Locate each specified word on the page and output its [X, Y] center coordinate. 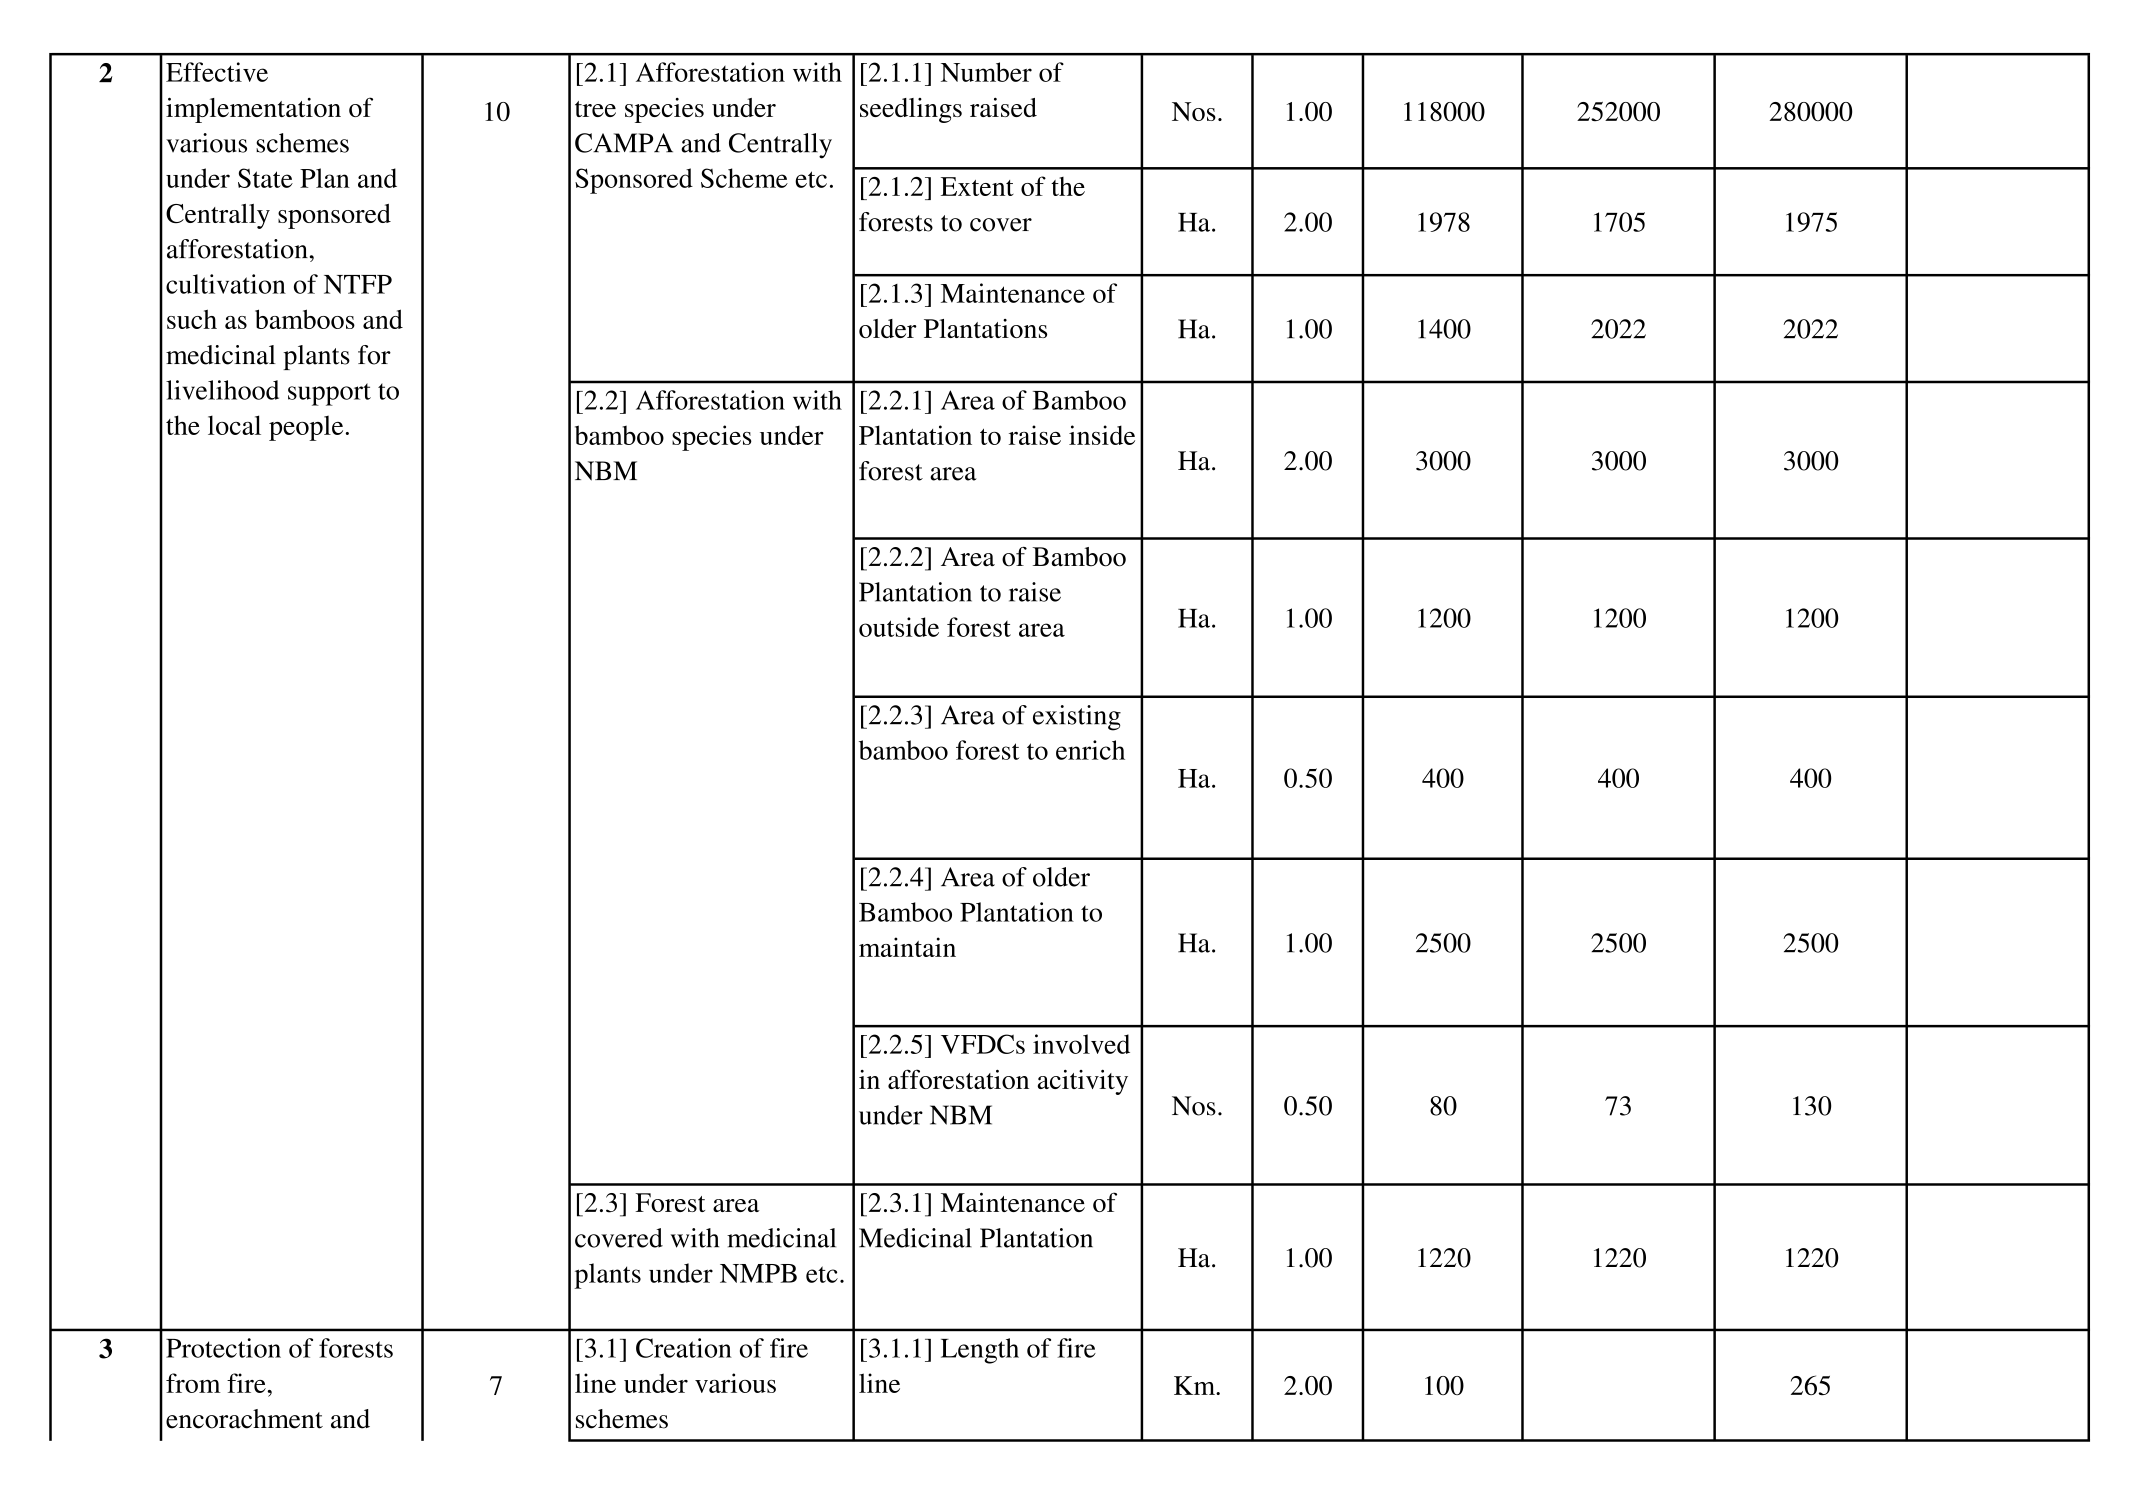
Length [980, 1351]
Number [986, 72]
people [306, 428]
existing [1077, 718]
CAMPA [624, 143]
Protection [223, 1348]
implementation [253, 110]
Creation [684, 1348]
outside [899, 627]
